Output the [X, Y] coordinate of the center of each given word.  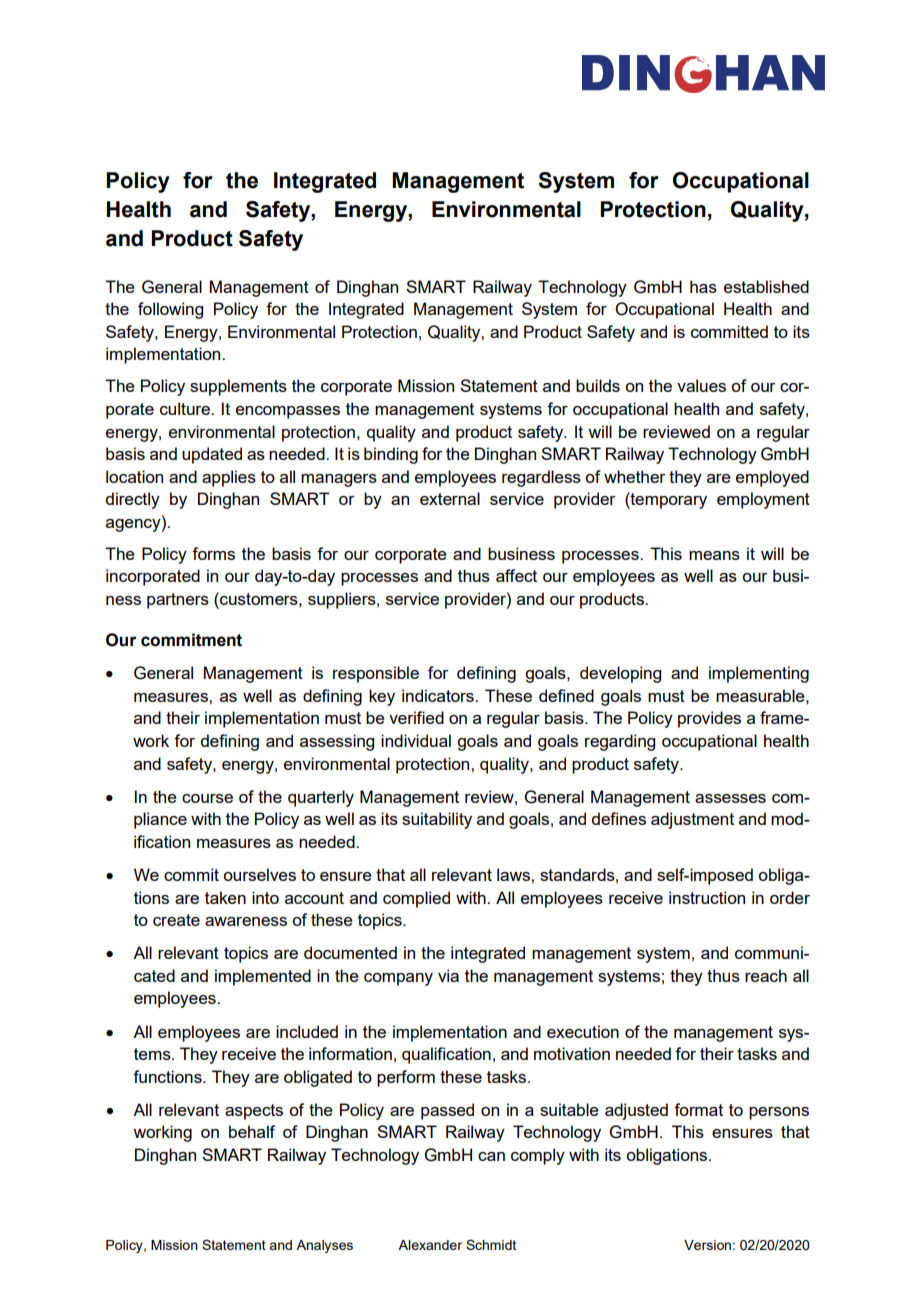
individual [416, 740]
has [703, 286]
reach [766, 975]
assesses [730, 798]
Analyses [324, 1246]
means [714, 555]
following [170, 310]
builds [598, 385]
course [207, 798]
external [450, 498]
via [448, 975]
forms [213, 553]
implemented [263, 977]
